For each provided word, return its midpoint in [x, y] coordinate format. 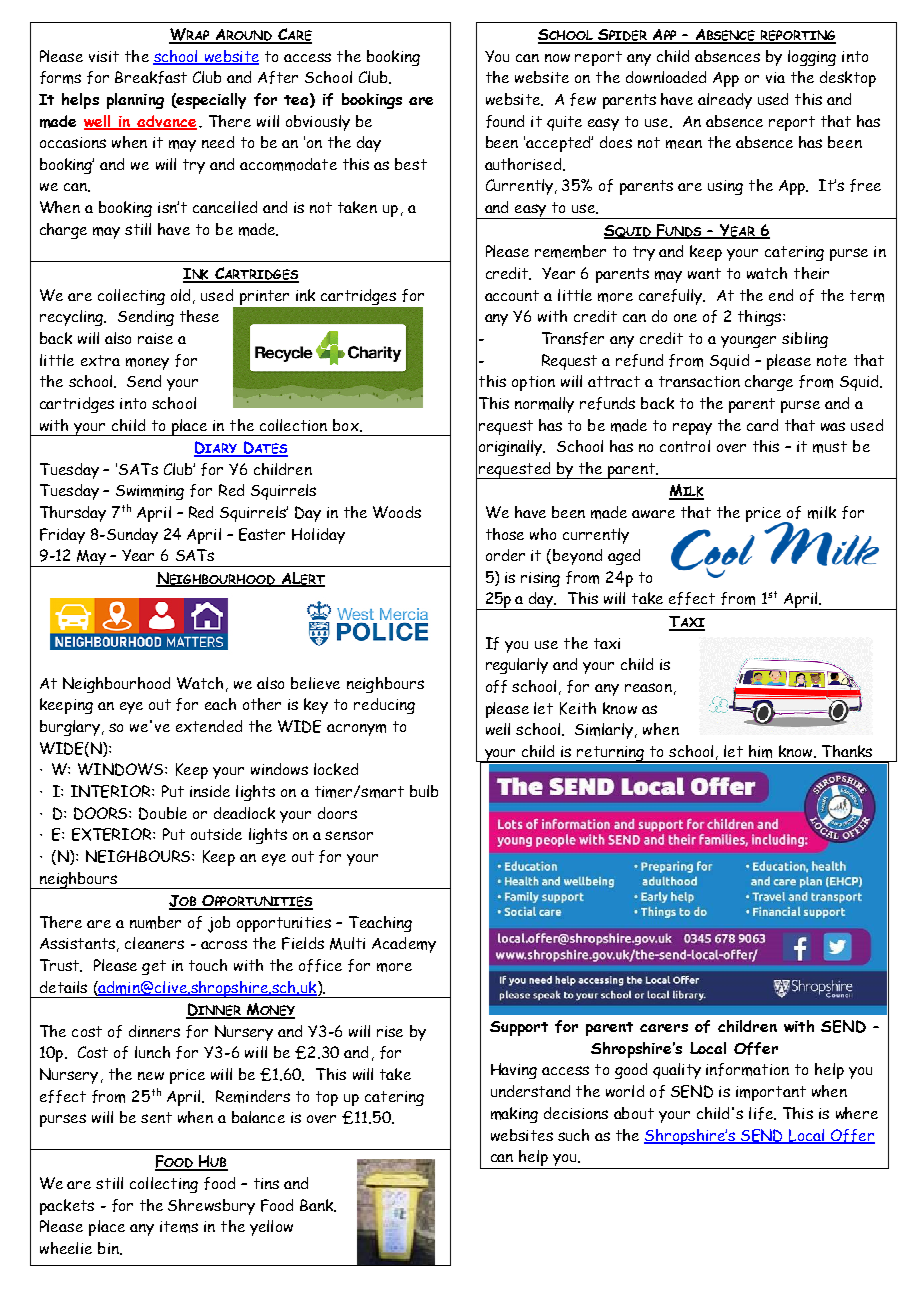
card [762, 425]
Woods [397, 512]
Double [163, 813]
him [760, 751]
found [505, 121]
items [179, 1227]
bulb [424, 791]
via [775, 77]
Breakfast [151, 77]
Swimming [150, 492]
